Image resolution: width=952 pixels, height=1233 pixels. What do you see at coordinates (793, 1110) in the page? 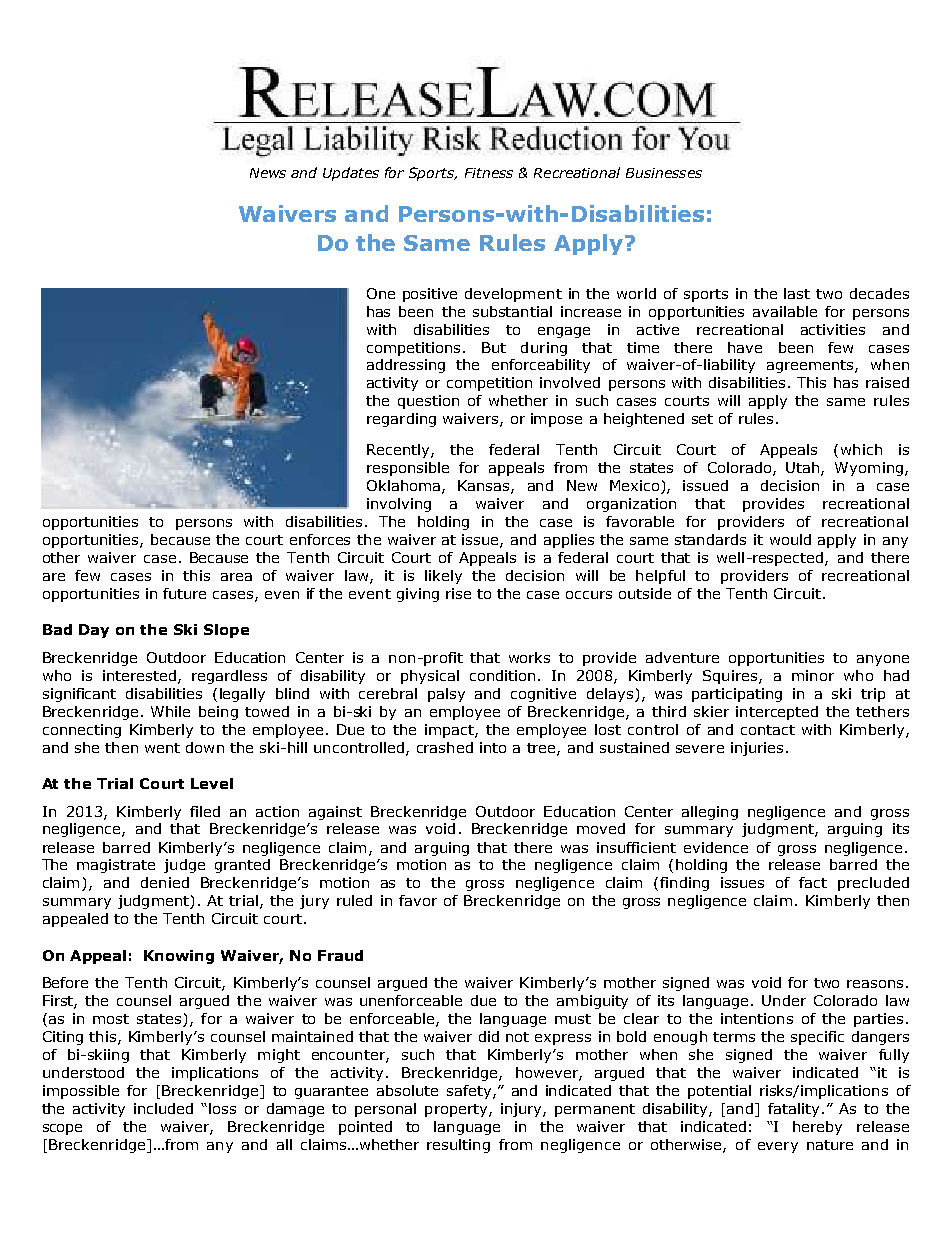
I see `fatality` at bounding box center [793, 1110].
